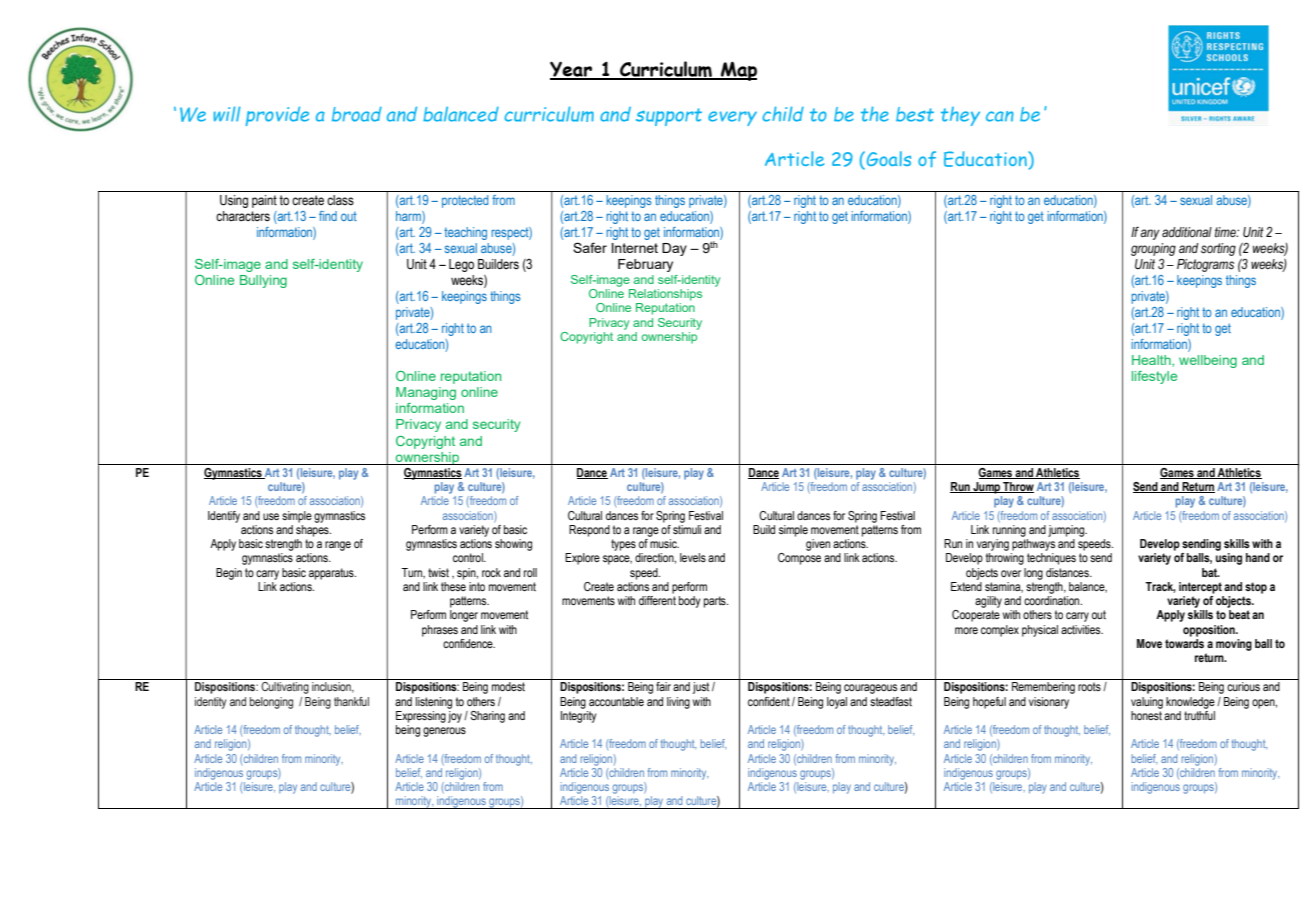 This screenshot has width=1308, height=924. Describe the element at coordinates (738, 71) in the screenshot. I see `Map` at that location.
